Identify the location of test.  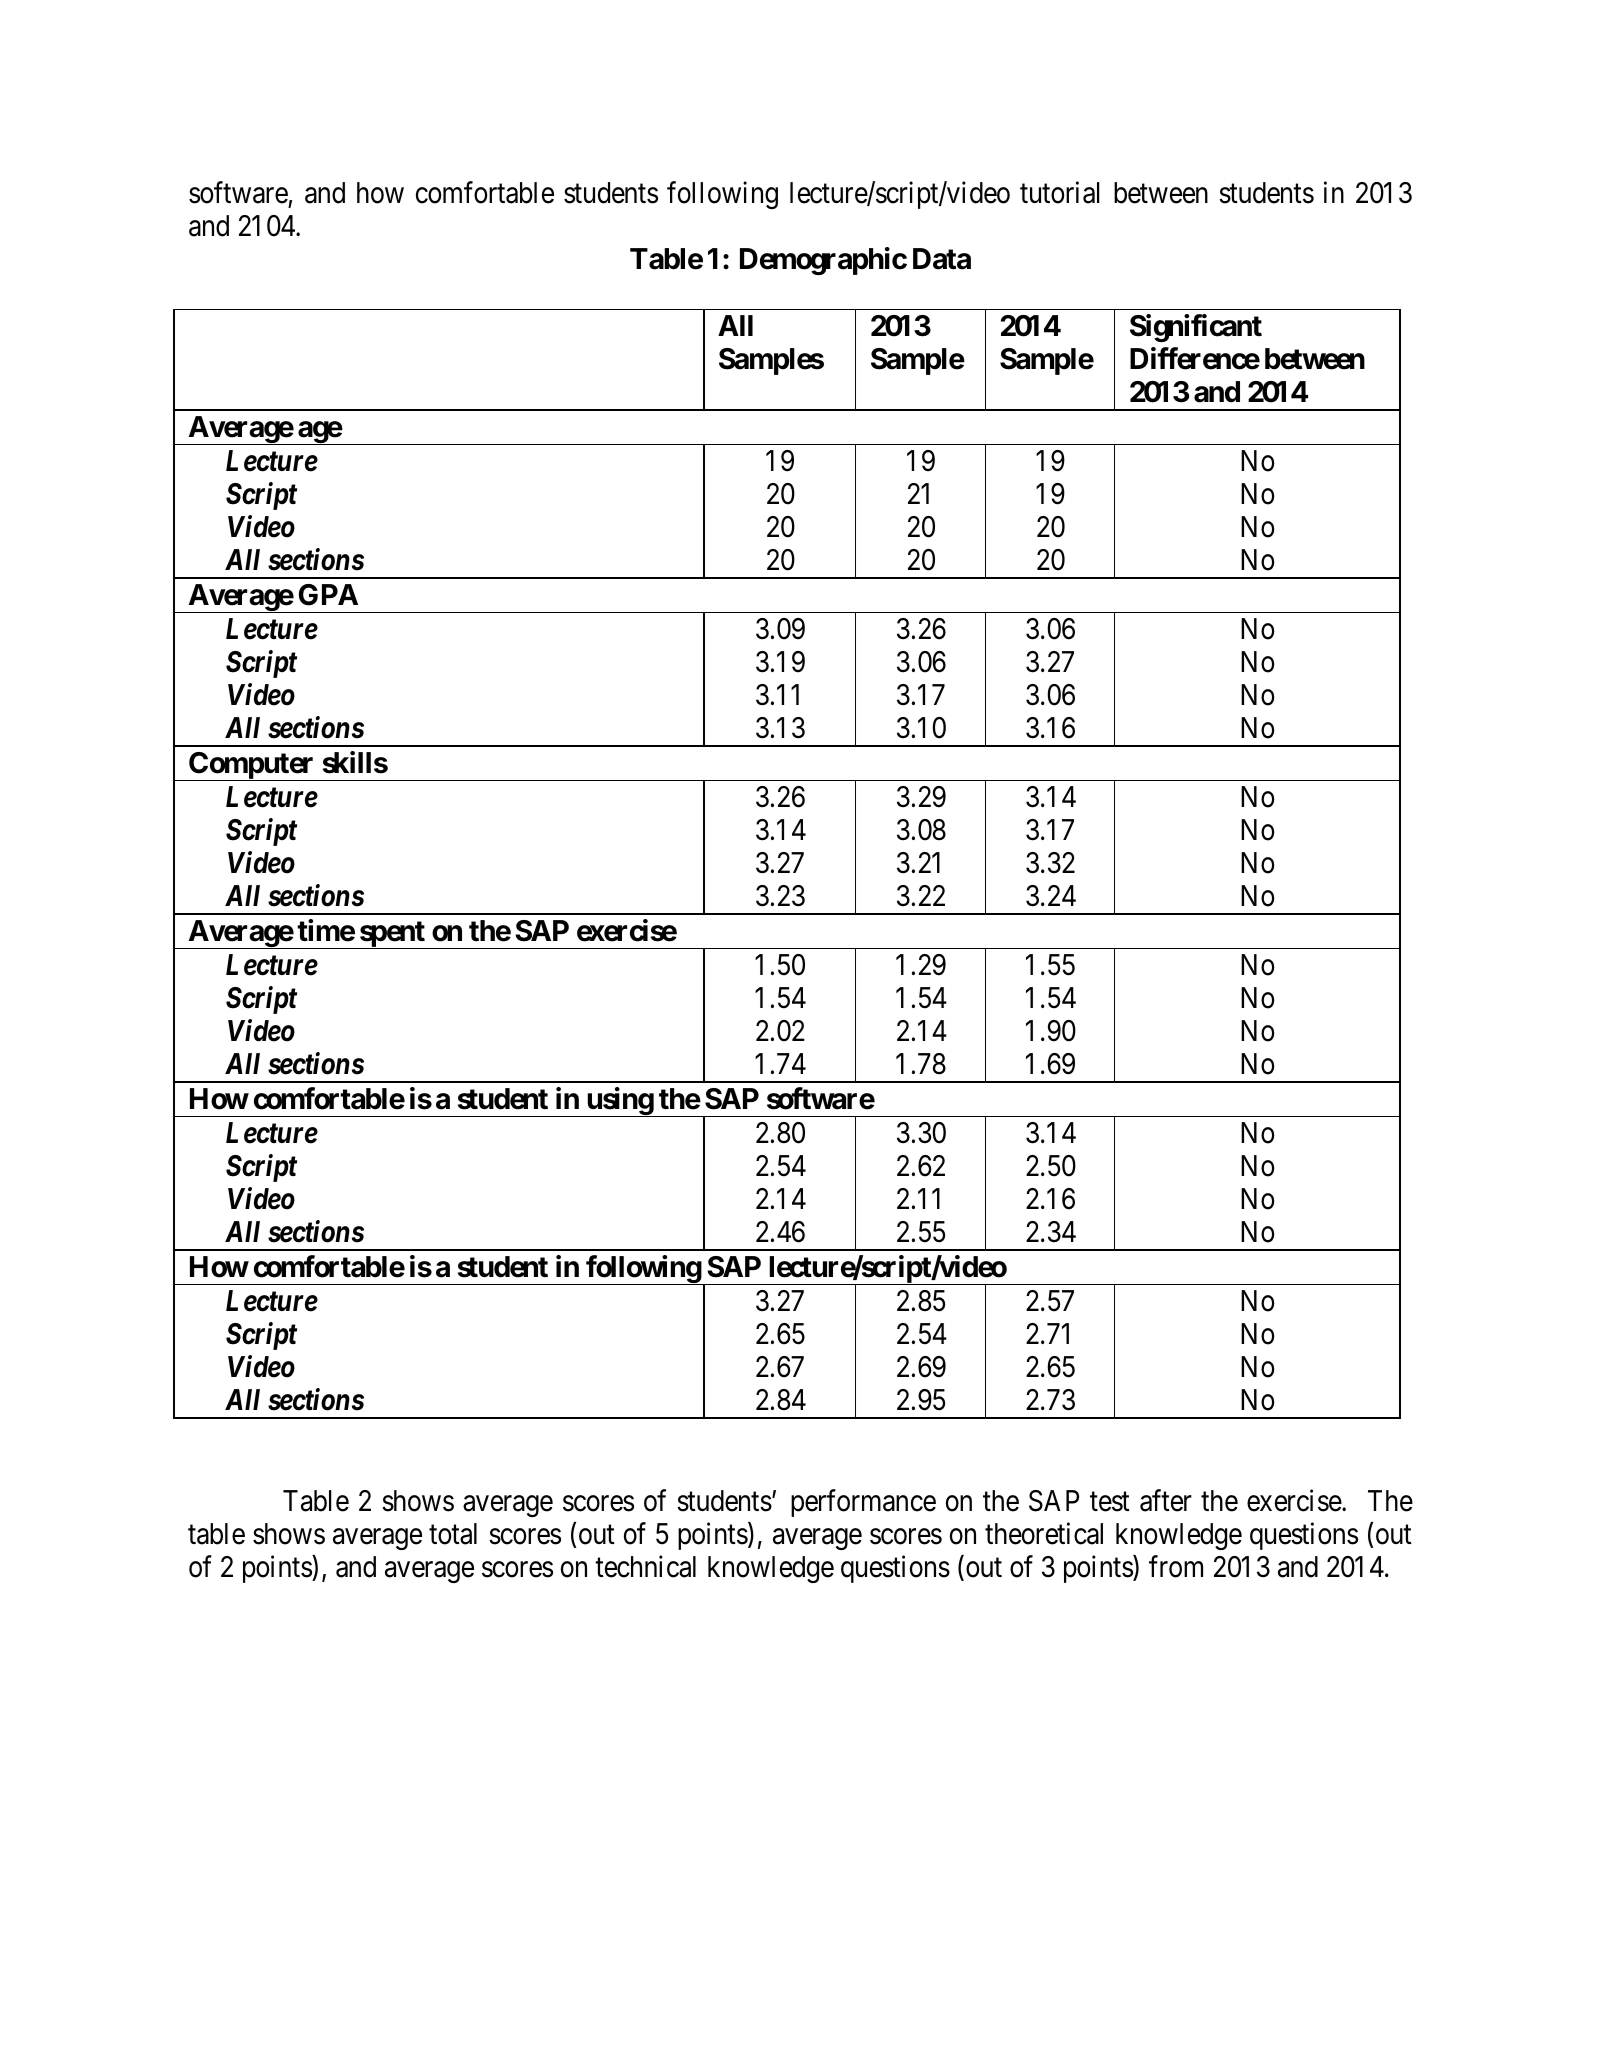
(1110, 1502).
